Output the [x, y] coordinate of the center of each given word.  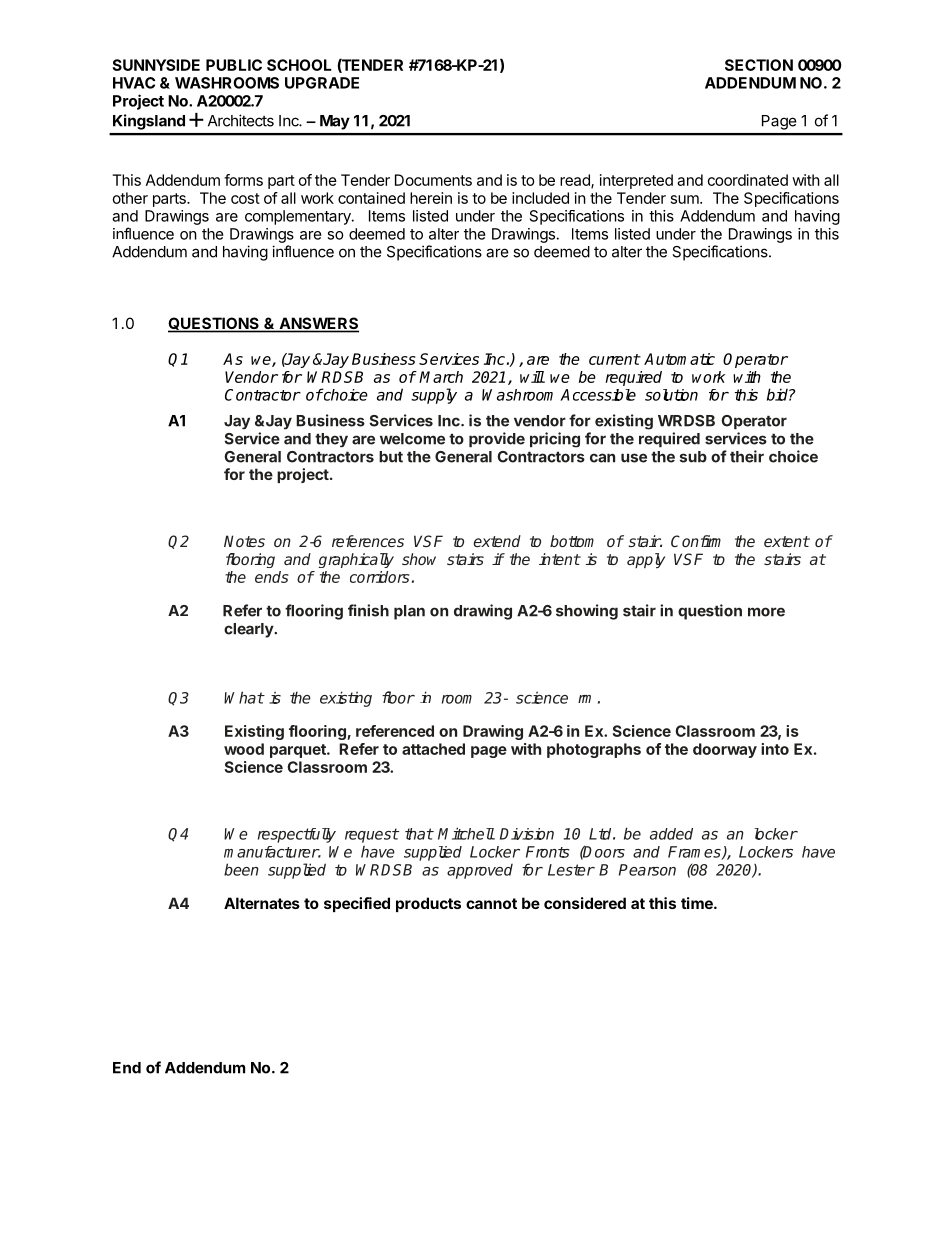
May [335, 122]
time [698, 903]
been [241, 869]
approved [480, 871]
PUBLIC [234, 65]
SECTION [759, 65]
